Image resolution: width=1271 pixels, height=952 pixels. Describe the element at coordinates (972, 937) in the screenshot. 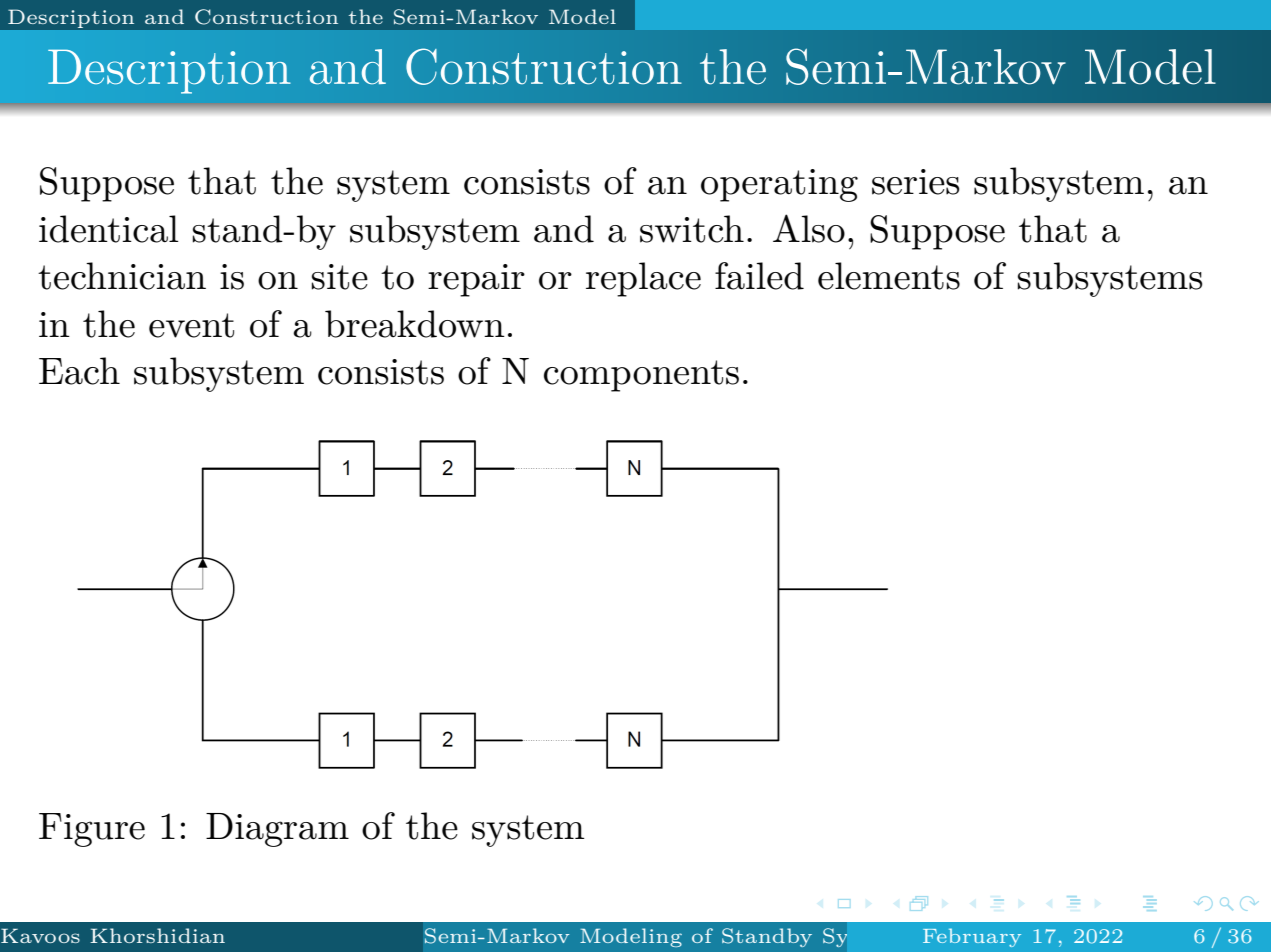

I see `February` at that location.
